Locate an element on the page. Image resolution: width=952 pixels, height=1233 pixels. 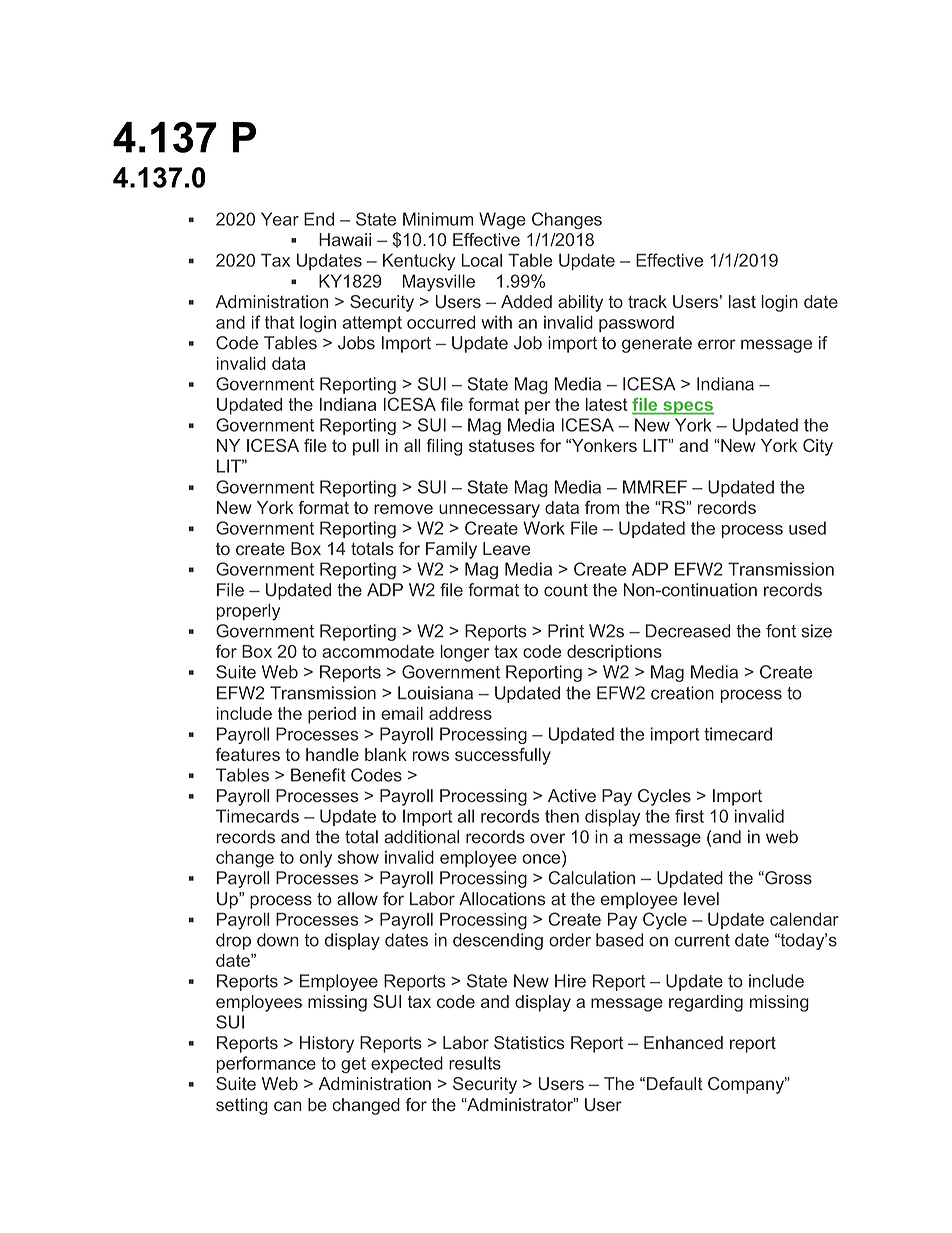
last is located at coordinates (742, 302).
